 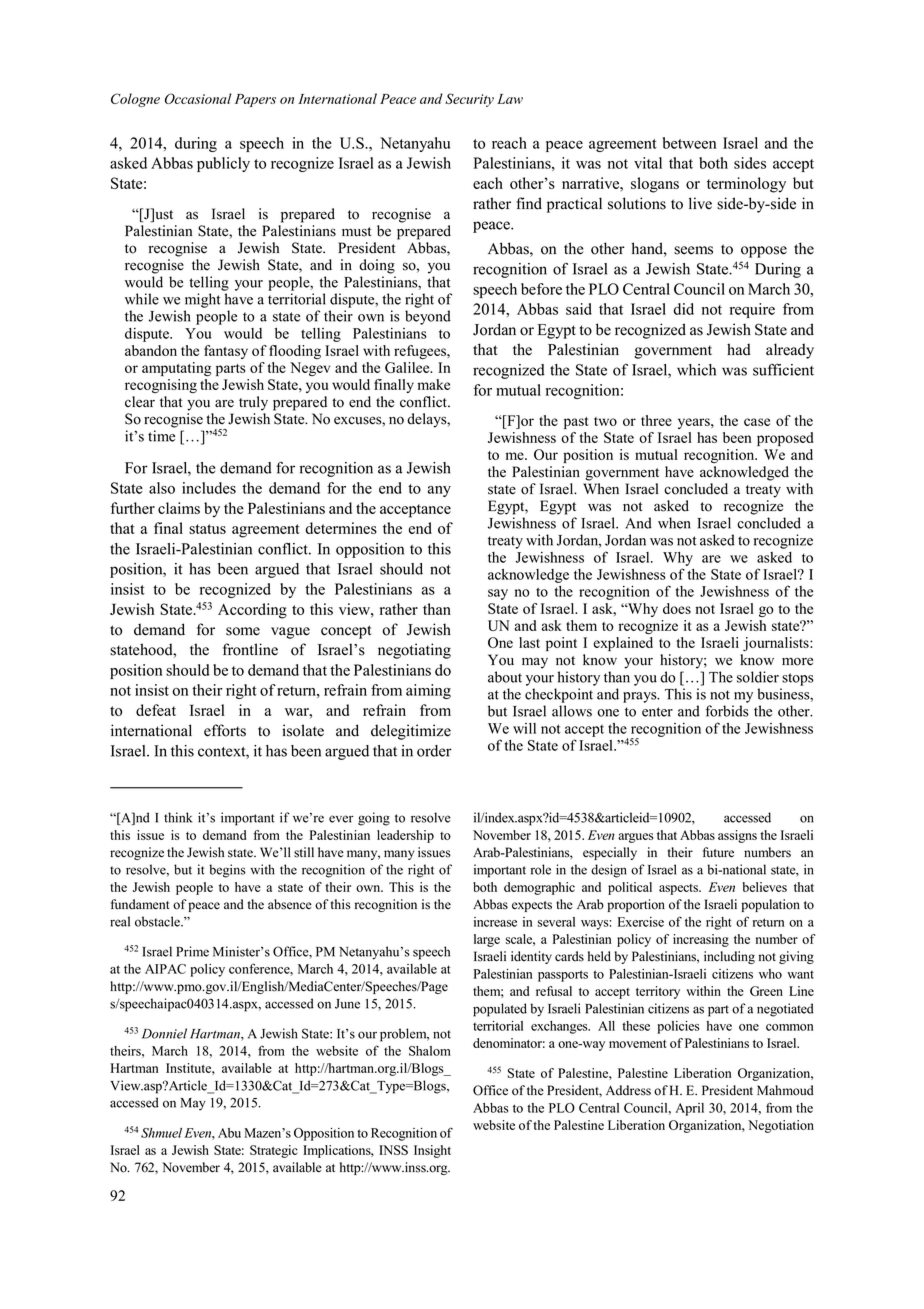 What do you see at coordinates (229, 1133) in the page?
I see `Abu` at bounding box center [229, 1133].
